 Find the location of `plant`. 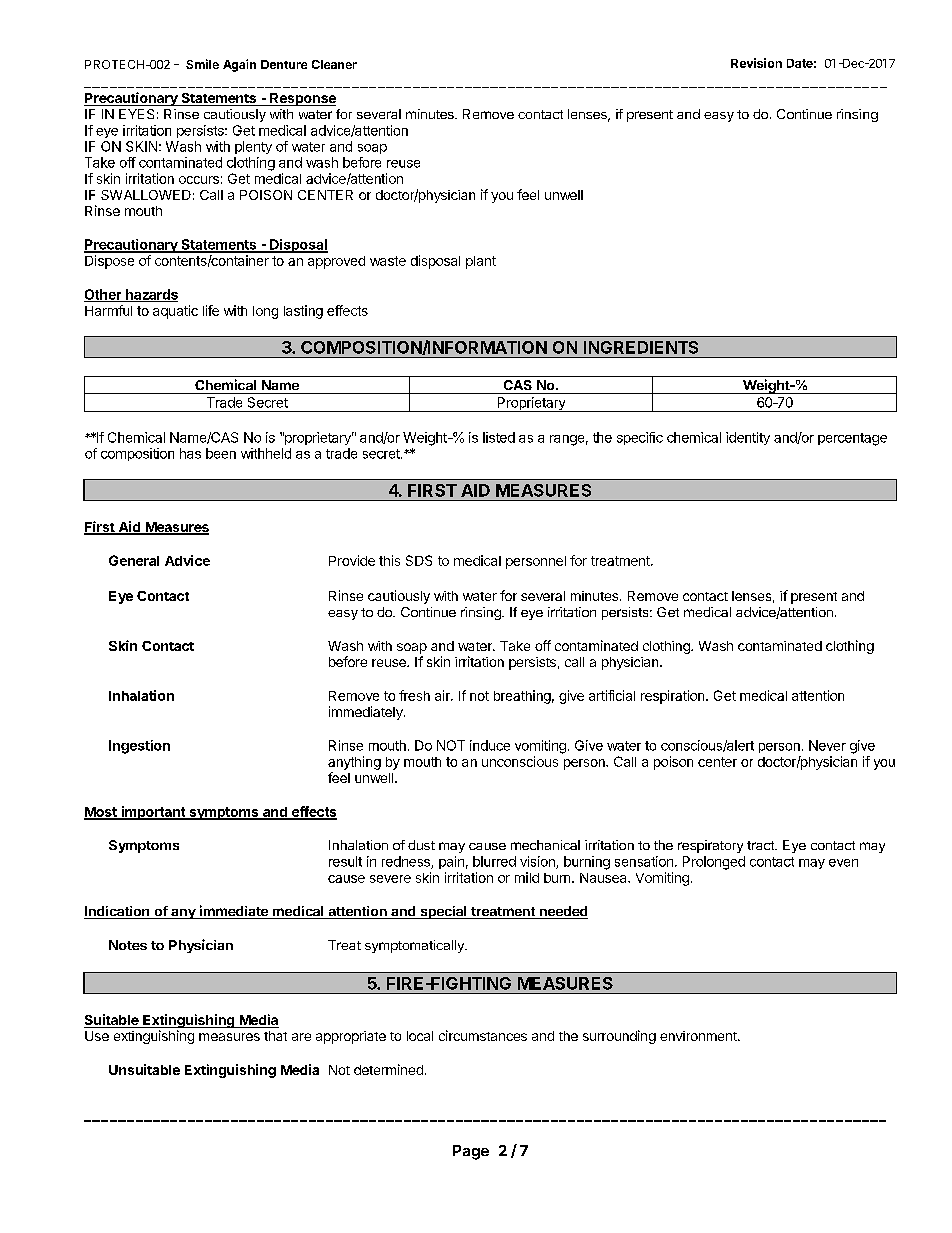

plant is located at coordinates (481, 262).
